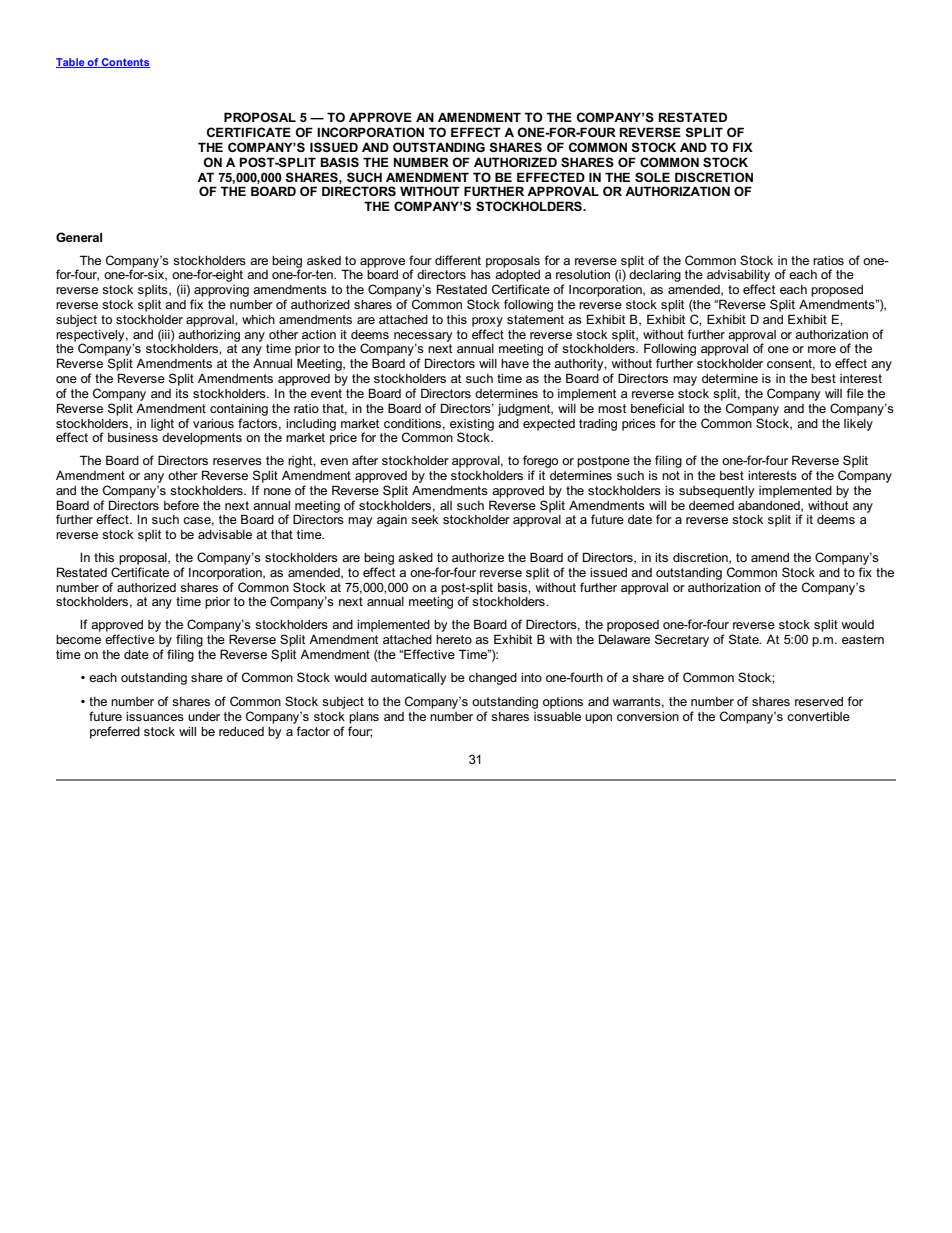 The height and width of the document is (1233, 952). Describe the element at coordinates (125, 63) in the document. I see `Contents` at that location.
